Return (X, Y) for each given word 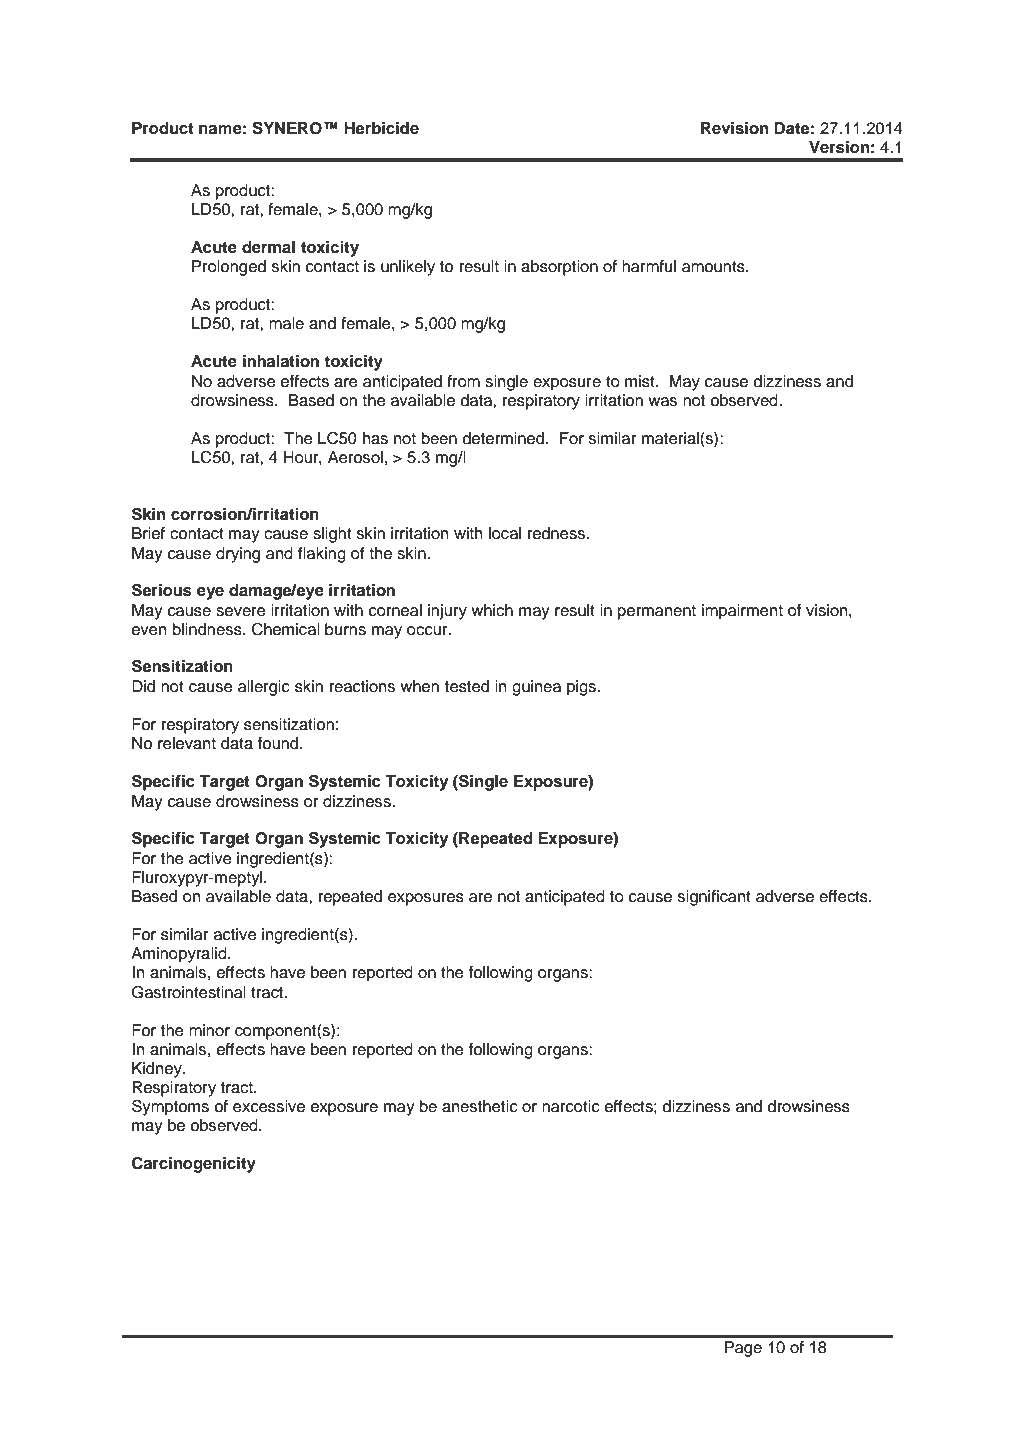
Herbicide (381, 128)
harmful (649, 266)
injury (447, 612)
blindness (208, 629)
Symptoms (170, 1108)
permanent (657, 612)
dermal (268, 247)
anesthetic (480, 1106)
